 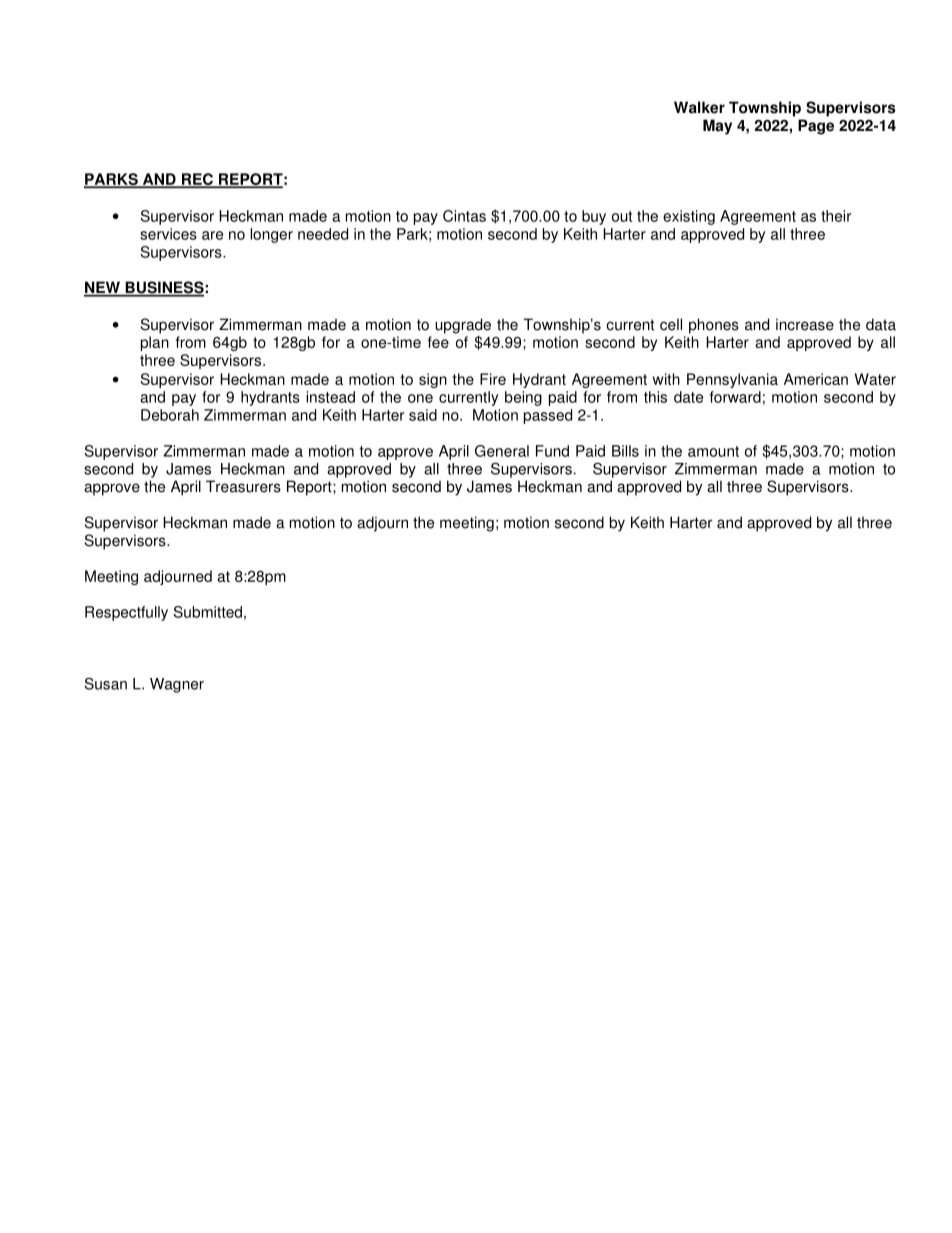 I want to click on amount, so click(x=713, y=451).
